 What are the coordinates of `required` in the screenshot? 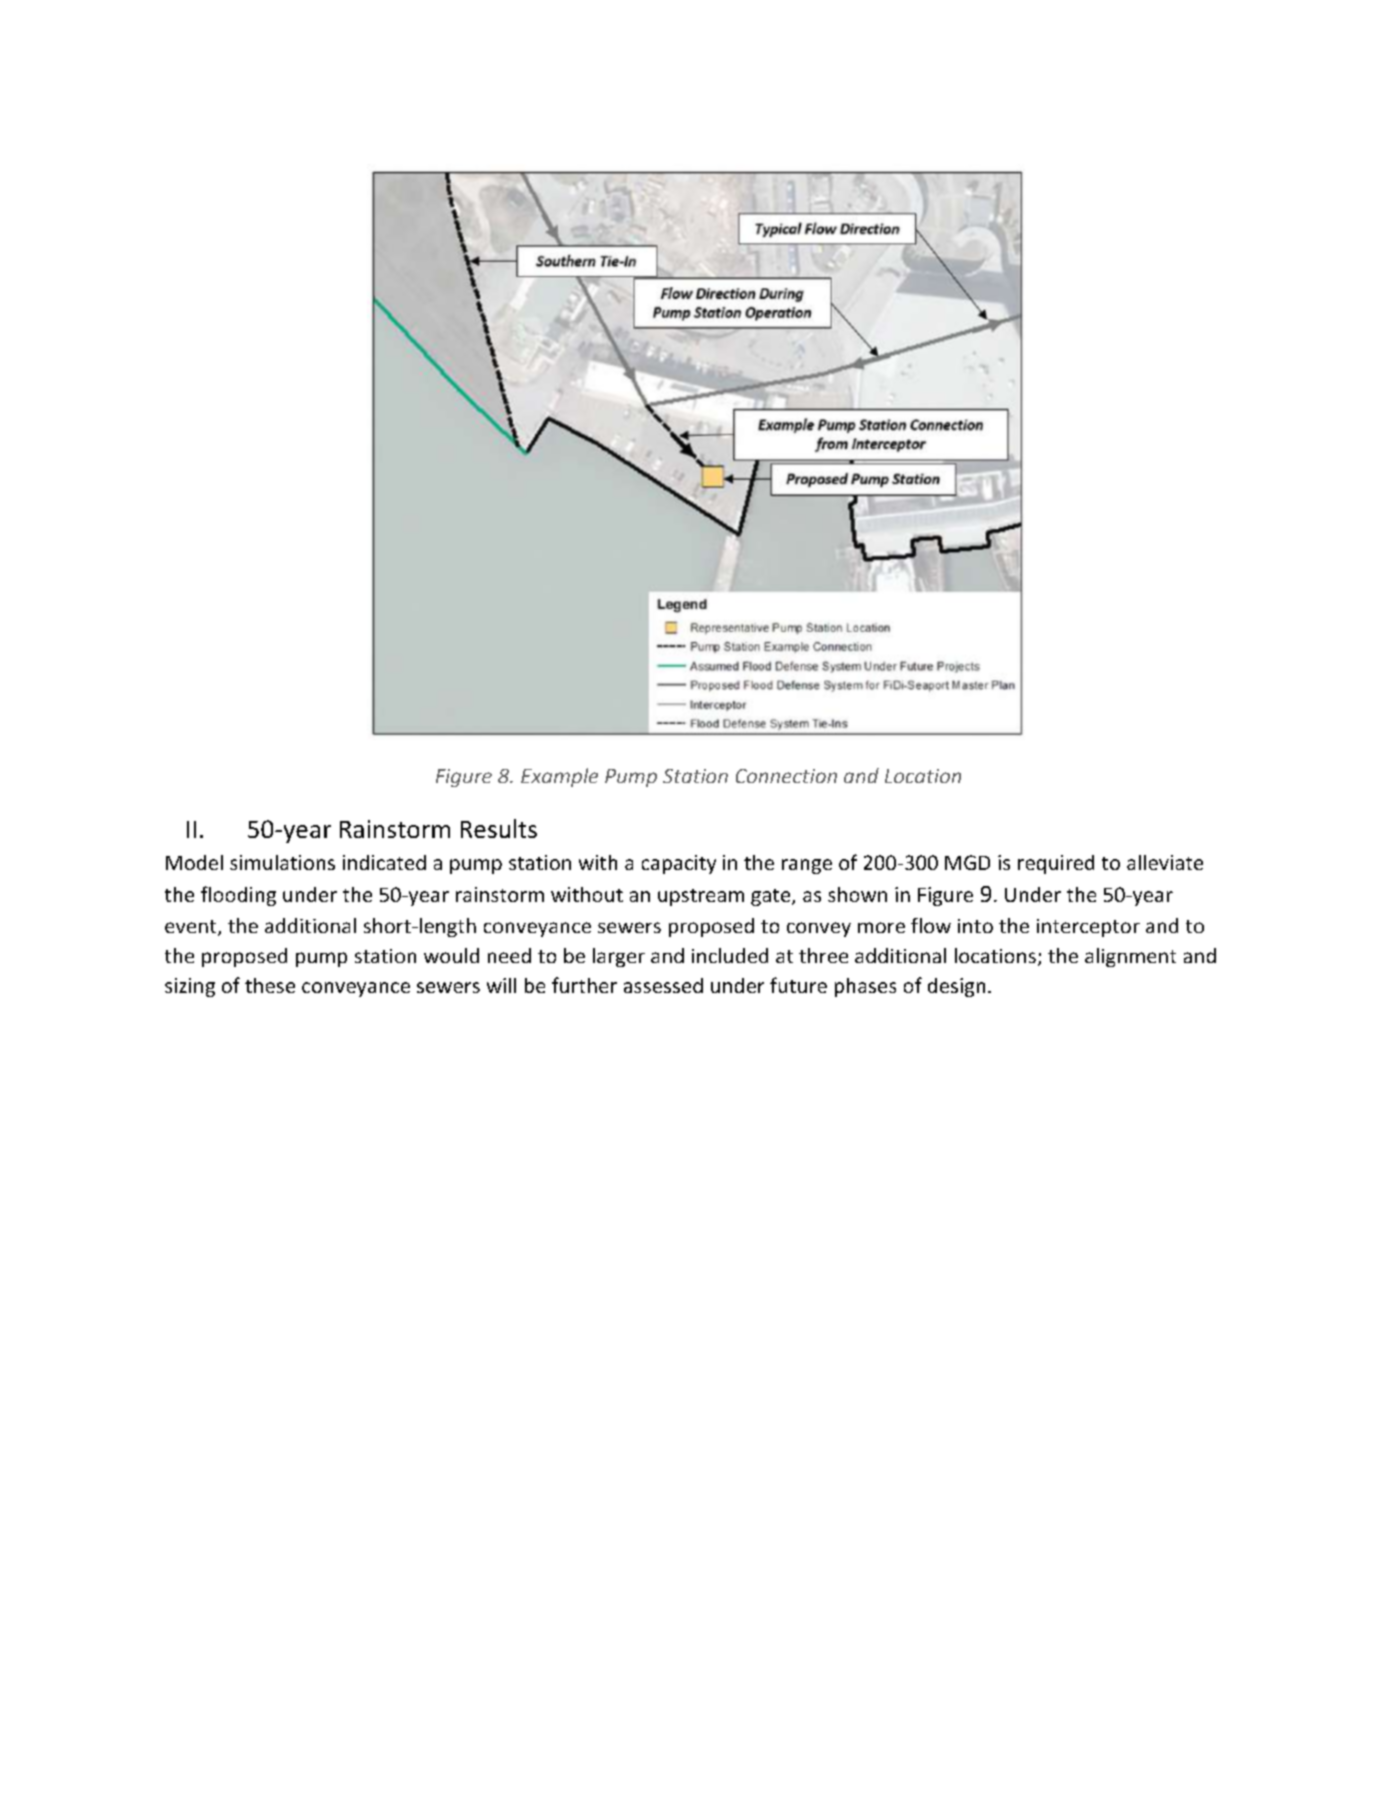 It's located at (1056, 864).
